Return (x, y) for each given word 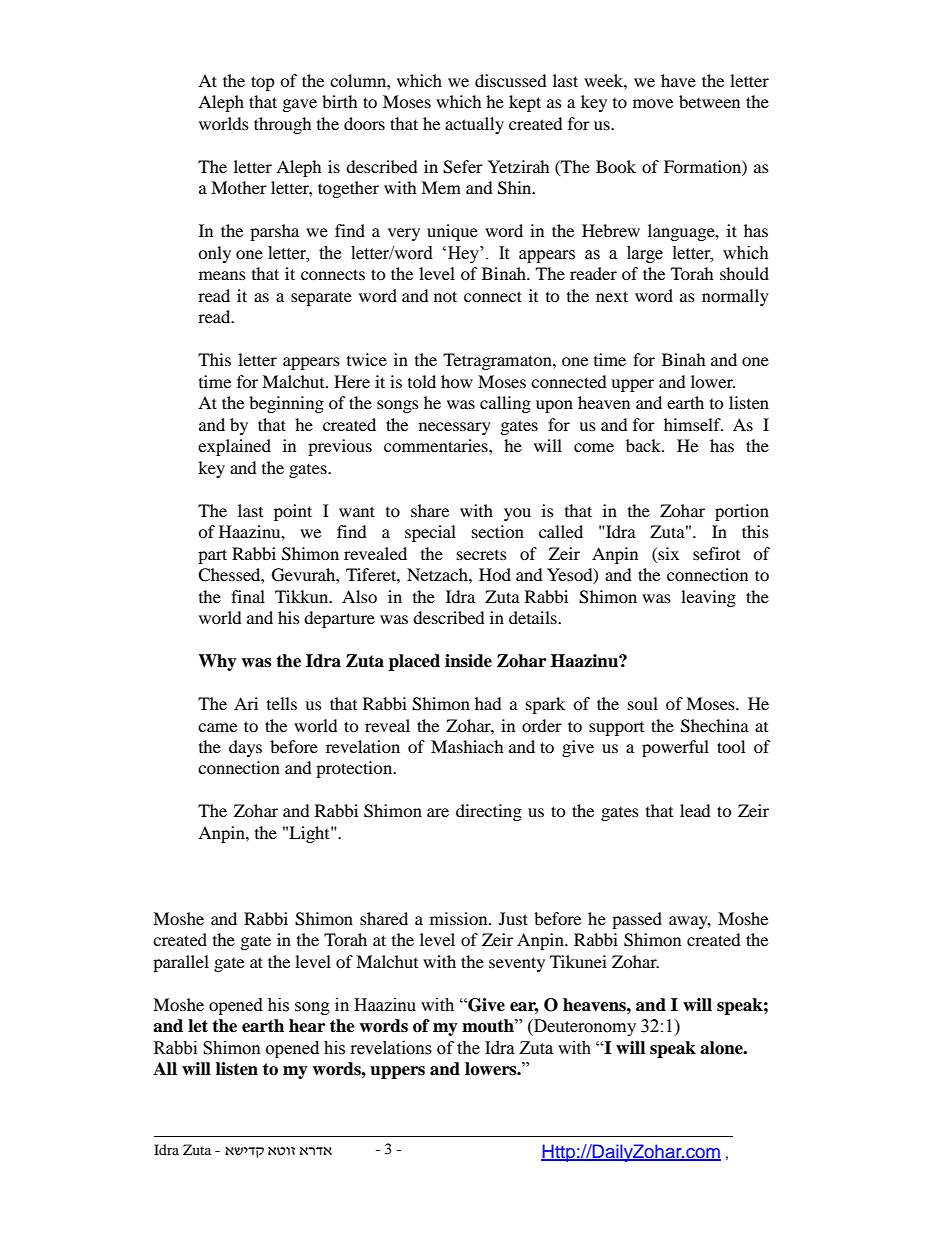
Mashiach (467, 746)
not (445, 296)
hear (307, 1026)
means (222, 275)
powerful (675, 748)
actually (474, 125)
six (667, 553)
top (263, 83)
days (245, 748)
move (653, 103)
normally (735, 297)
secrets (482, 555)
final (248, 596)
